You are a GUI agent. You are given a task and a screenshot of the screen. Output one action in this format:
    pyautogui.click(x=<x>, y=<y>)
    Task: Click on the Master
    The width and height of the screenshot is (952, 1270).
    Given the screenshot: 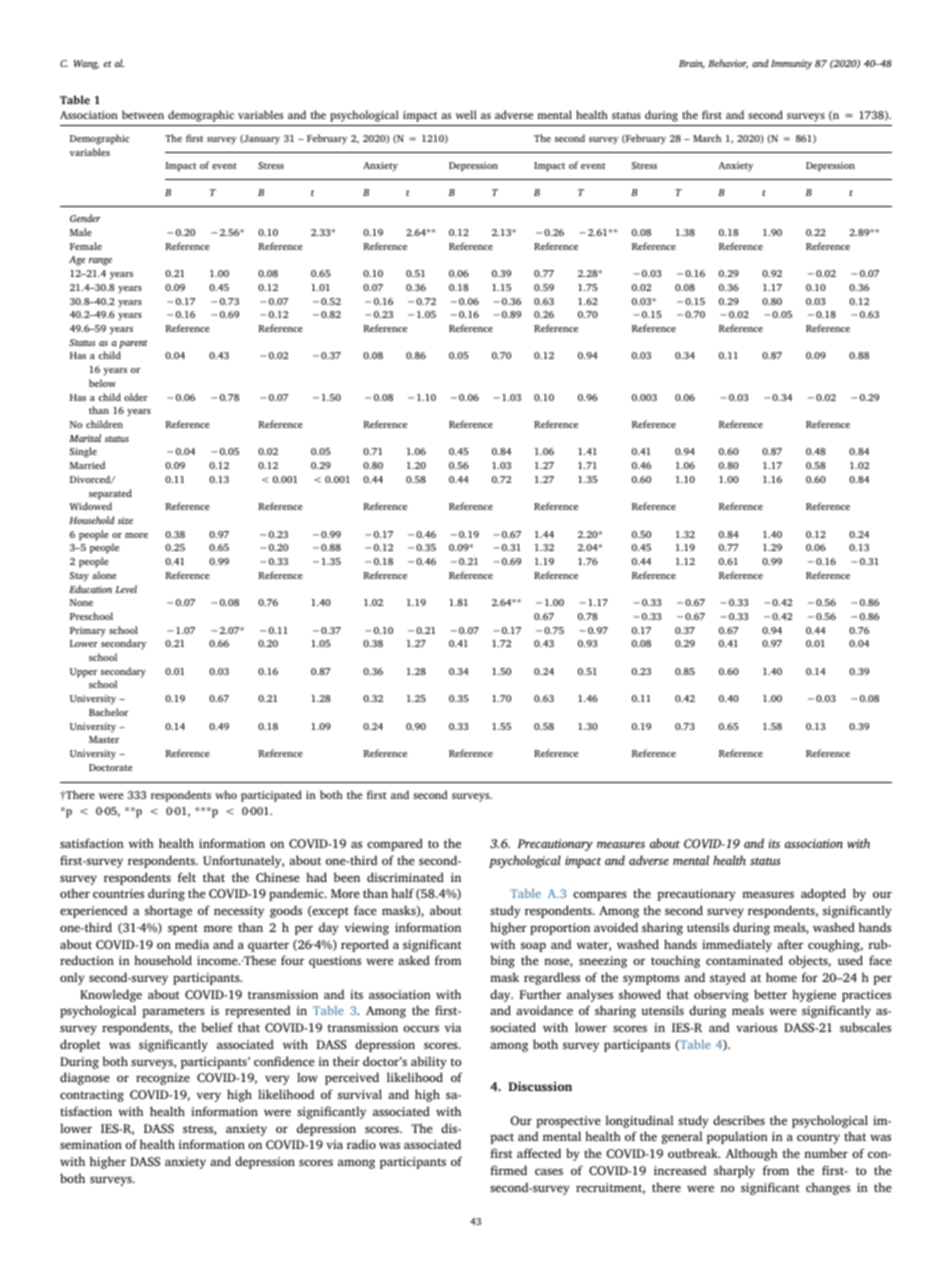 What is the action you would take?
    pyautogui.click(x=104, y=739)
